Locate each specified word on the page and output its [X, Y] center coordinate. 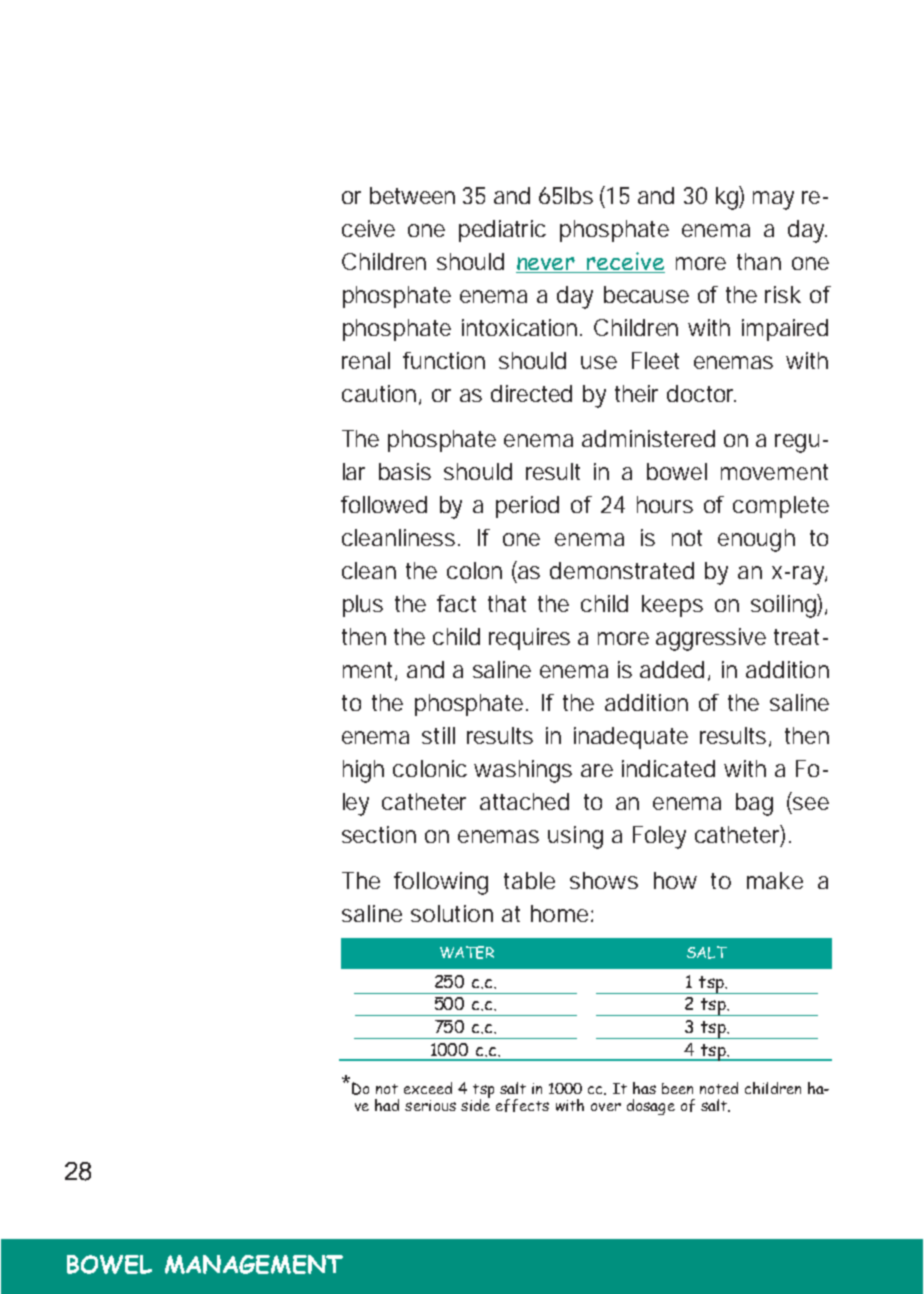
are [597, 770]
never [546, 265]
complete [781, 507]
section [379, 834]
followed [384, 504]
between [412, 195]
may [773, 200]
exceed [428, 1088]
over [606, 1107]
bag [754, 804]
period [527, 507]
